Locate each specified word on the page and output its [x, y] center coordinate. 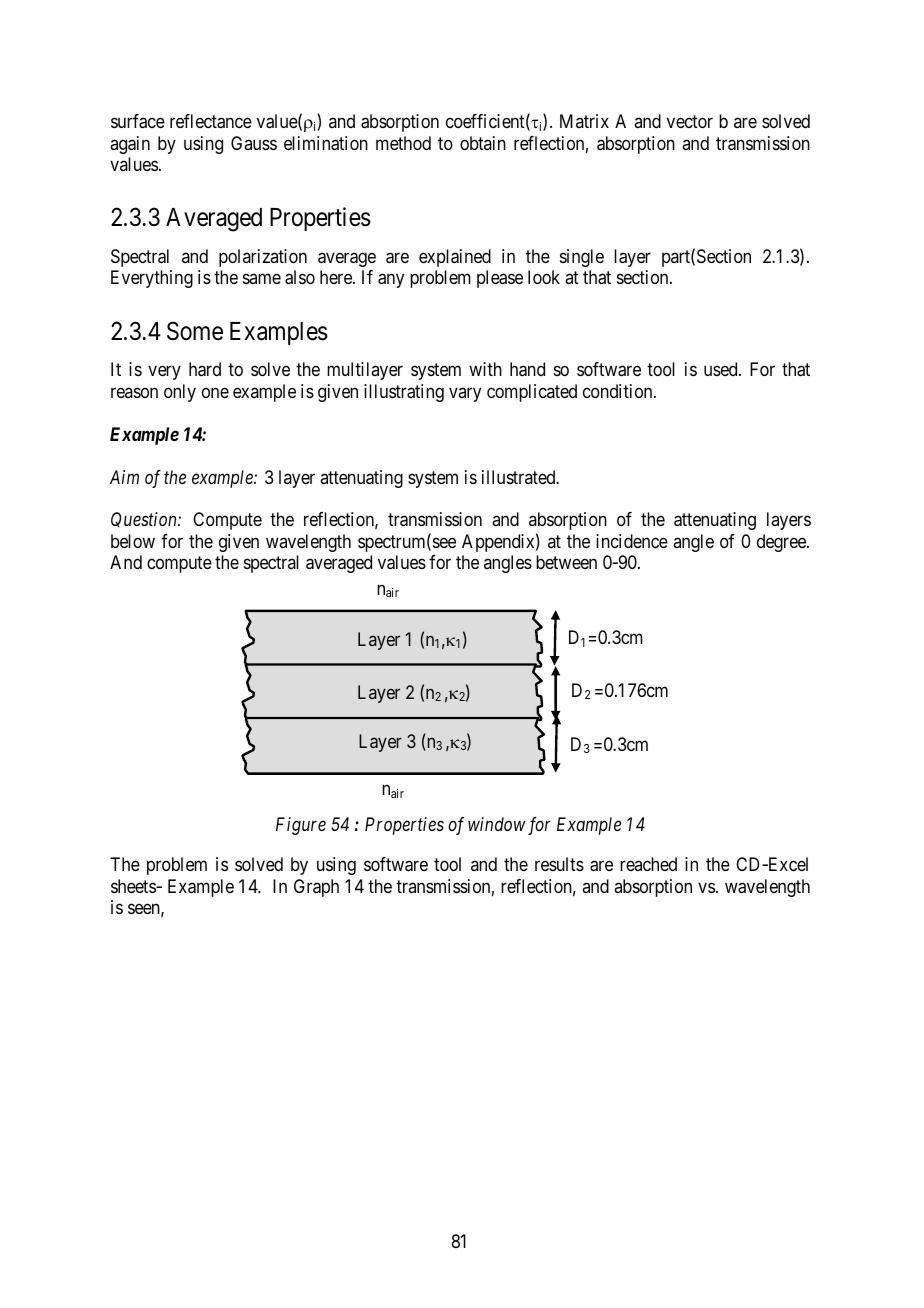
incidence [632, 541]
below [133, 541]
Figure [301, 826]
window [497, 824]
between [566, 562]
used [722, 369]
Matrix [584, 121]
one [215, 392]
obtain [483, 143]
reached [648, 864]
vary [465, 394]
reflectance [211, 121]
